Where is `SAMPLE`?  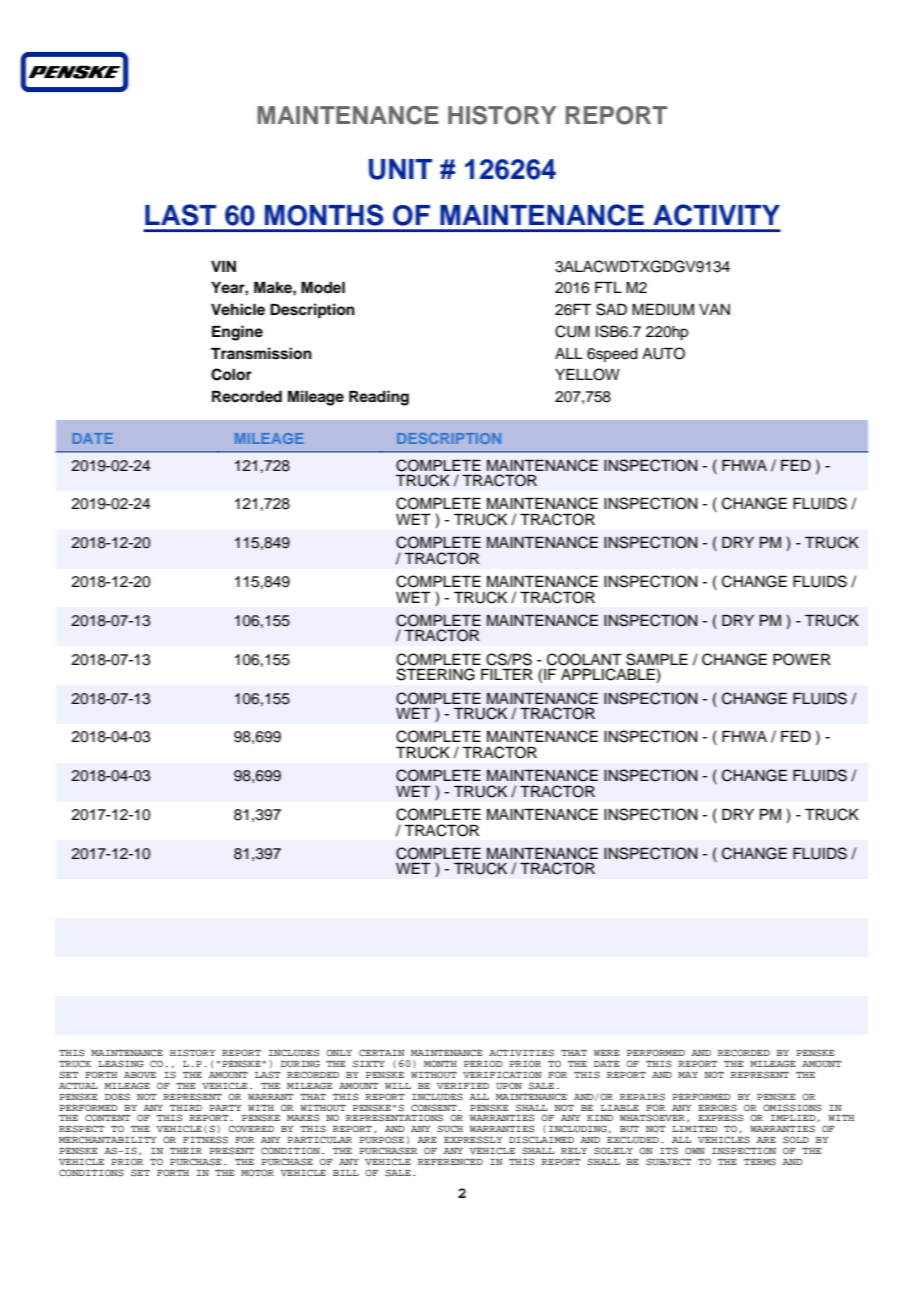 SAMPLE is located at coordinates (657, 659).
